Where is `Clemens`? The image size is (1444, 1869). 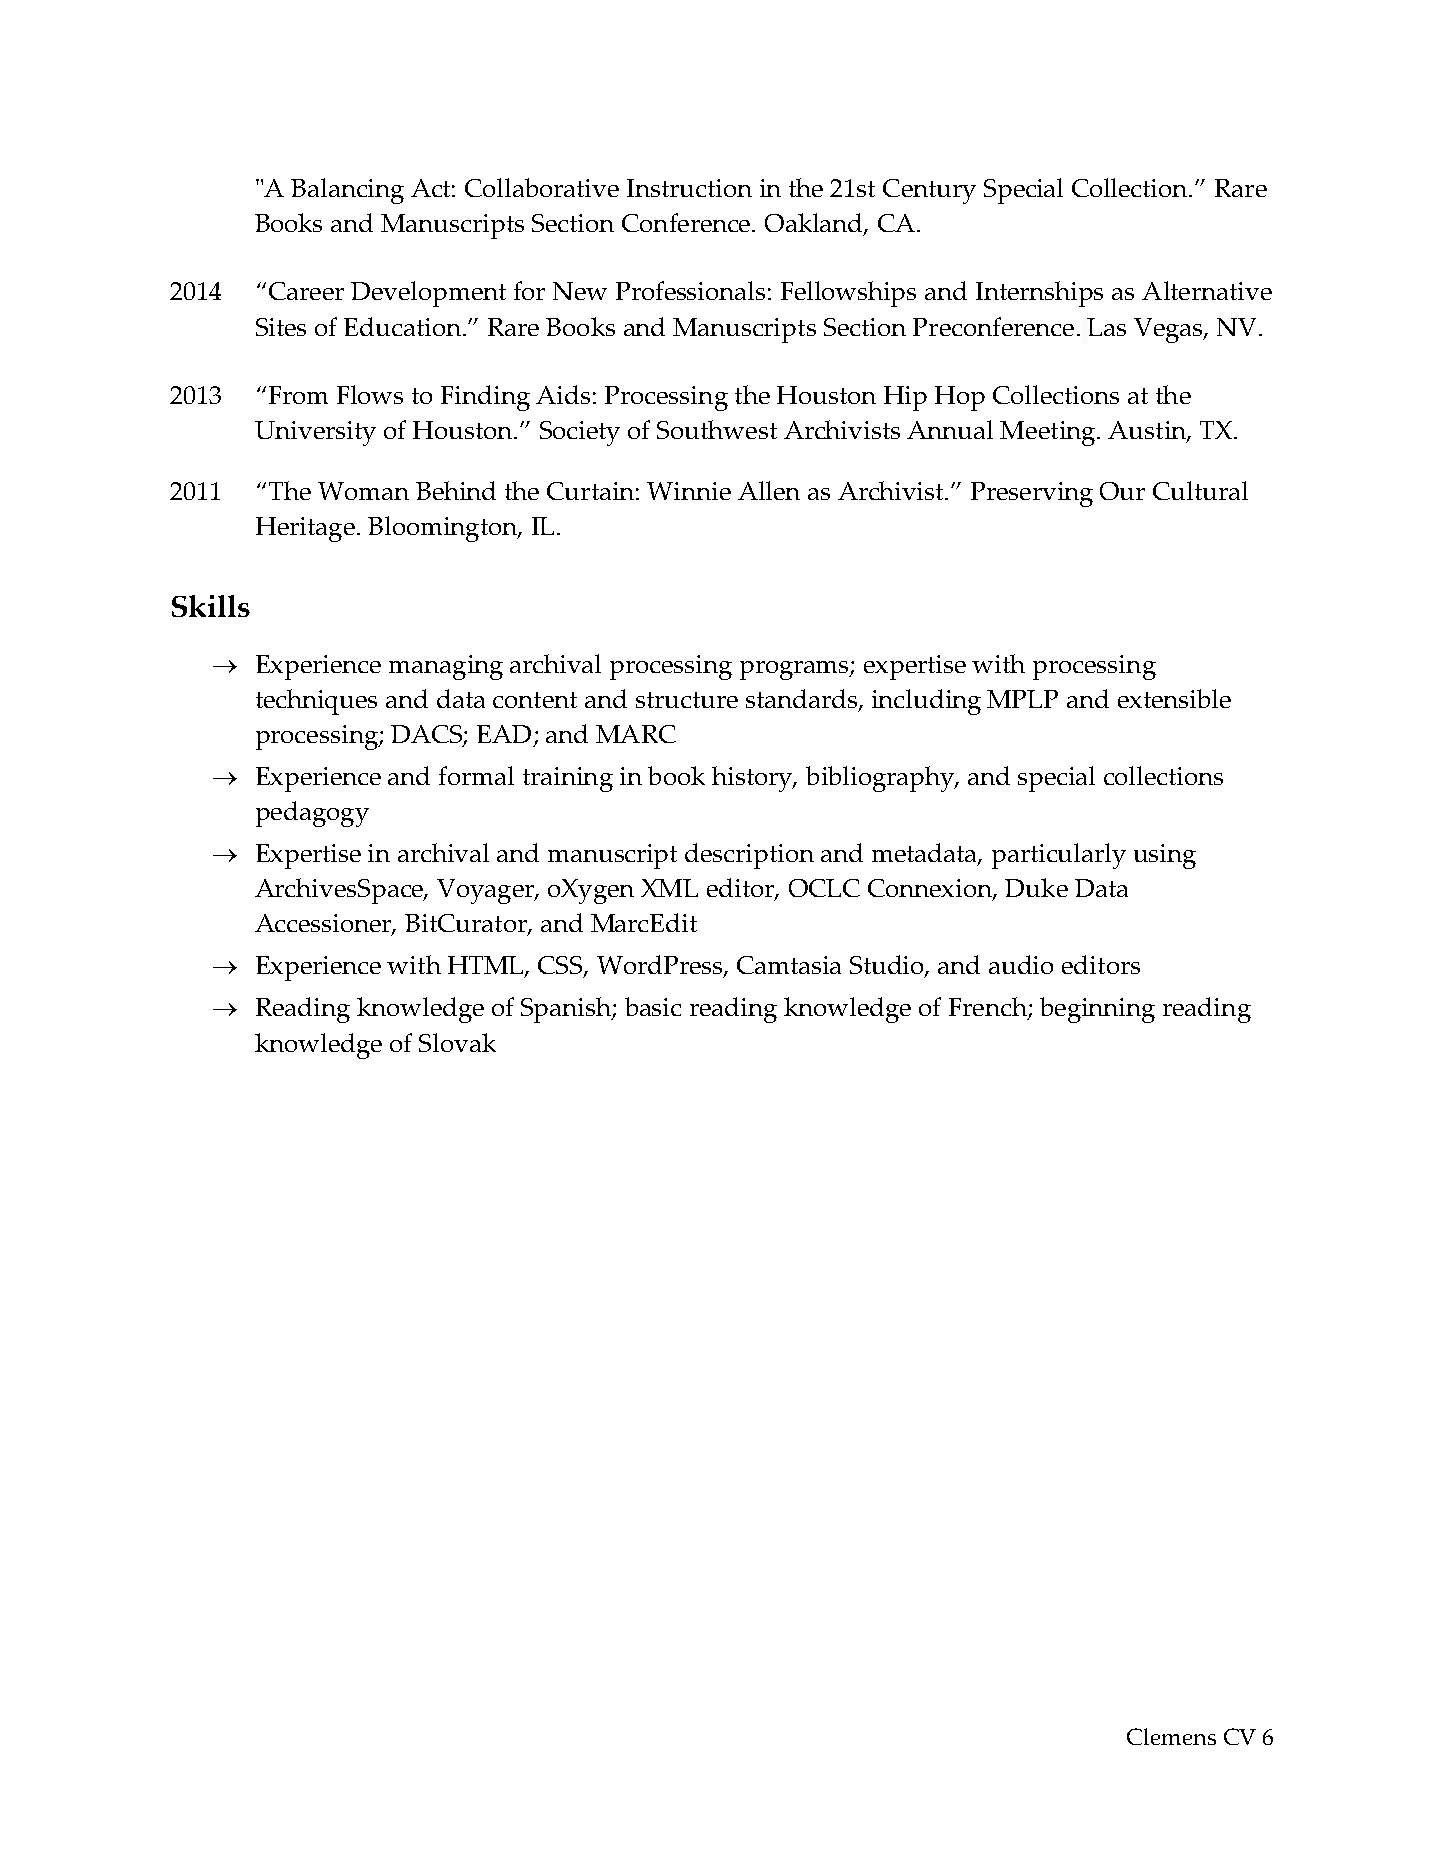
Clemens is located at coordinates (1171, 1736).
